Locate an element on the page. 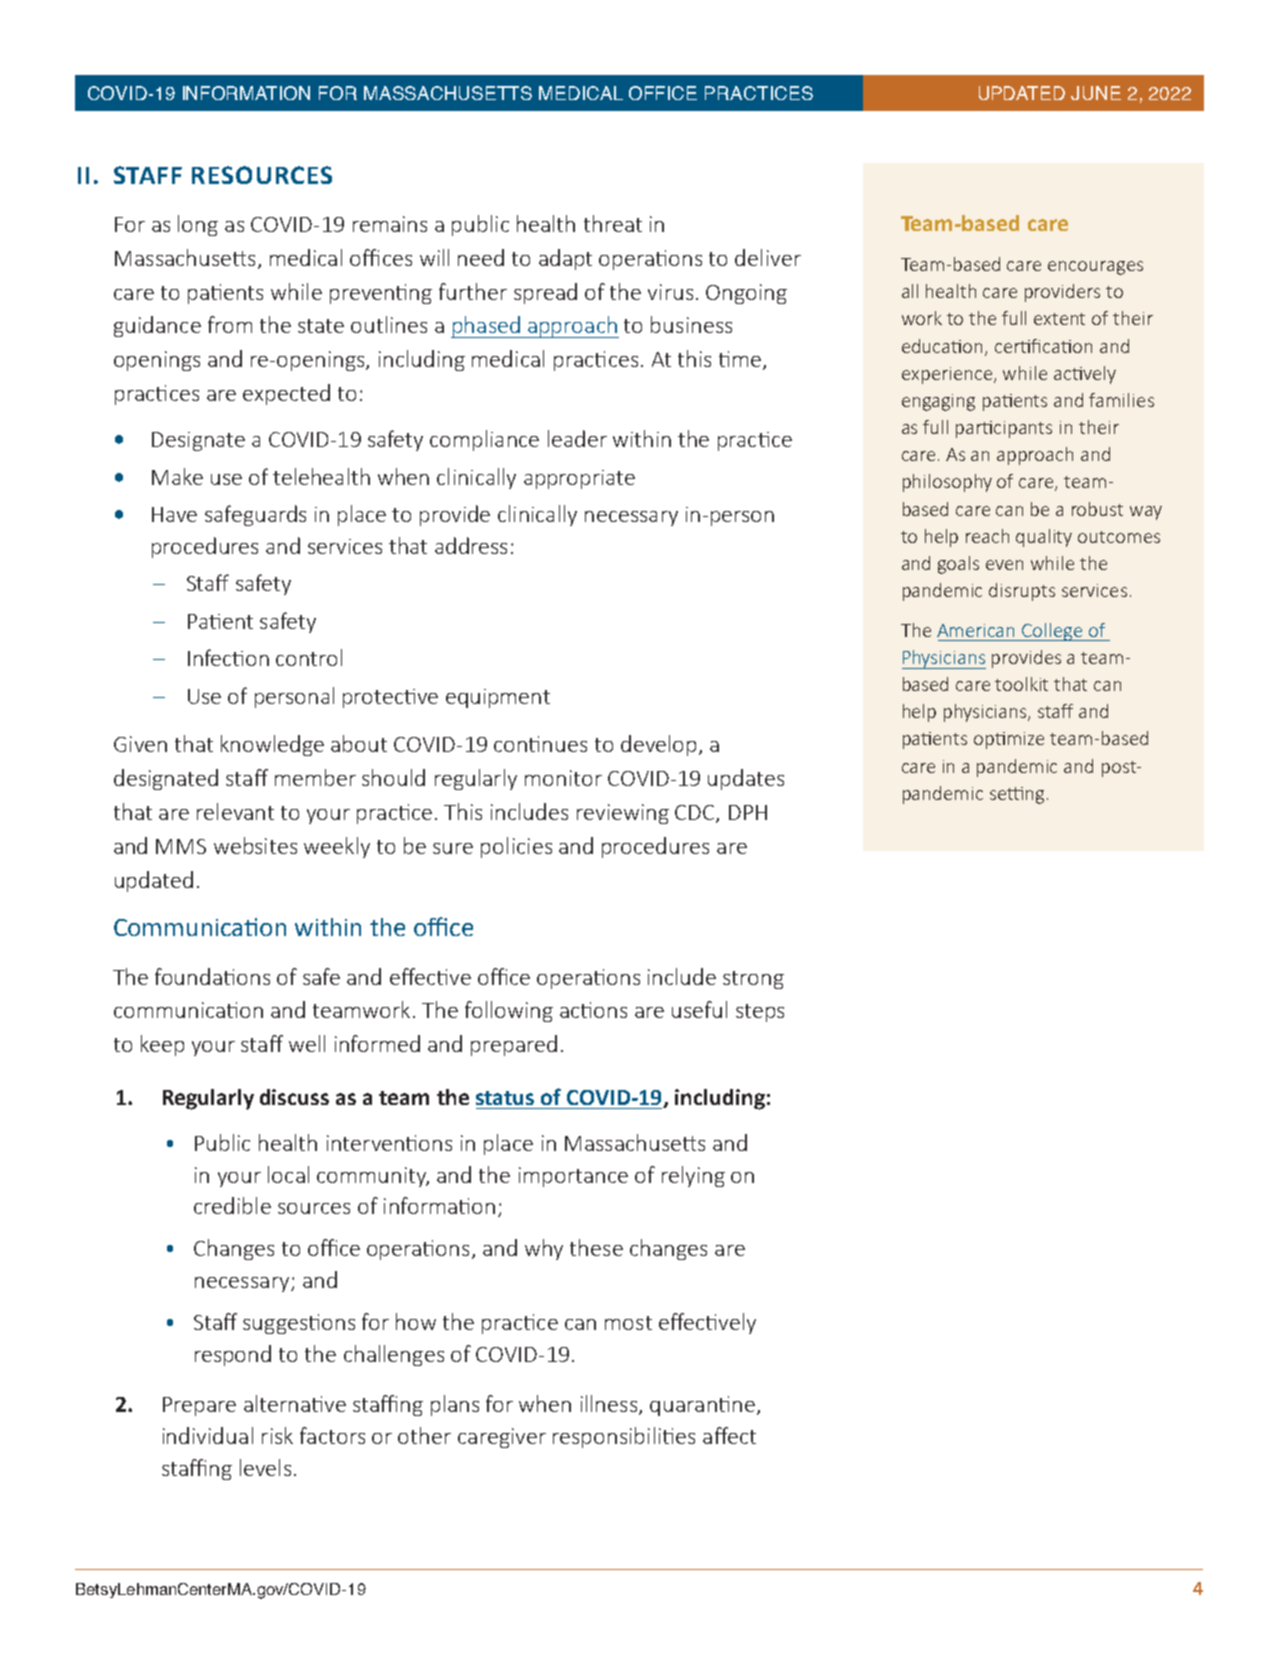  long is located at coordinates (198, 225).
